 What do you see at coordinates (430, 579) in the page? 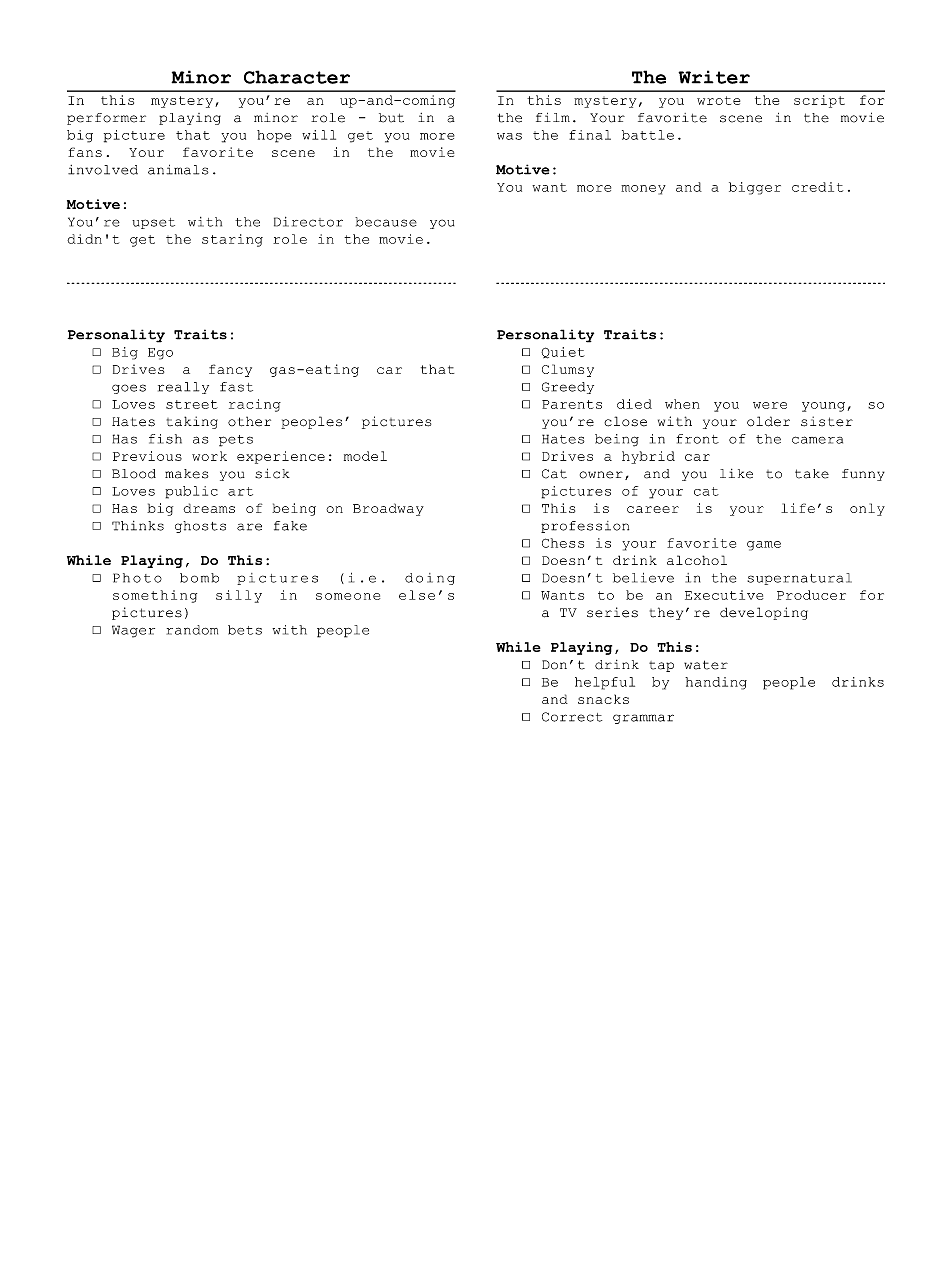
I see `doing` at bounding box center [430, 579].
